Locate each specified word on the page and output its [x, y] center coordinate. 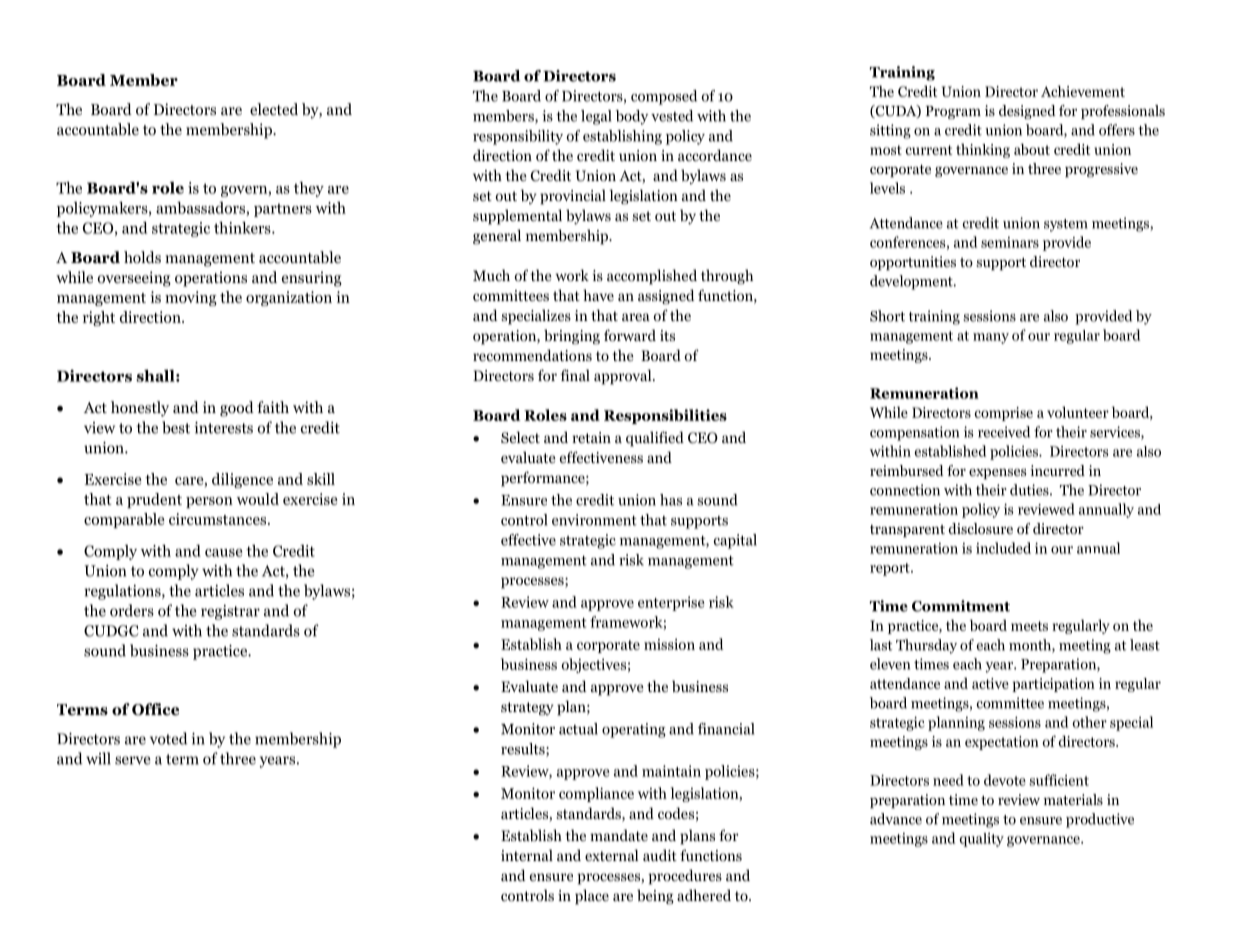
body [632, 117]
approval [624, 377]
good [237, 409]
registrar [230, 612]
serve [133, 760]
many [991, 338]
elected [274, 109]
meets [1029, 626]
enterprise [671, 603]
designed [1027, 112]
